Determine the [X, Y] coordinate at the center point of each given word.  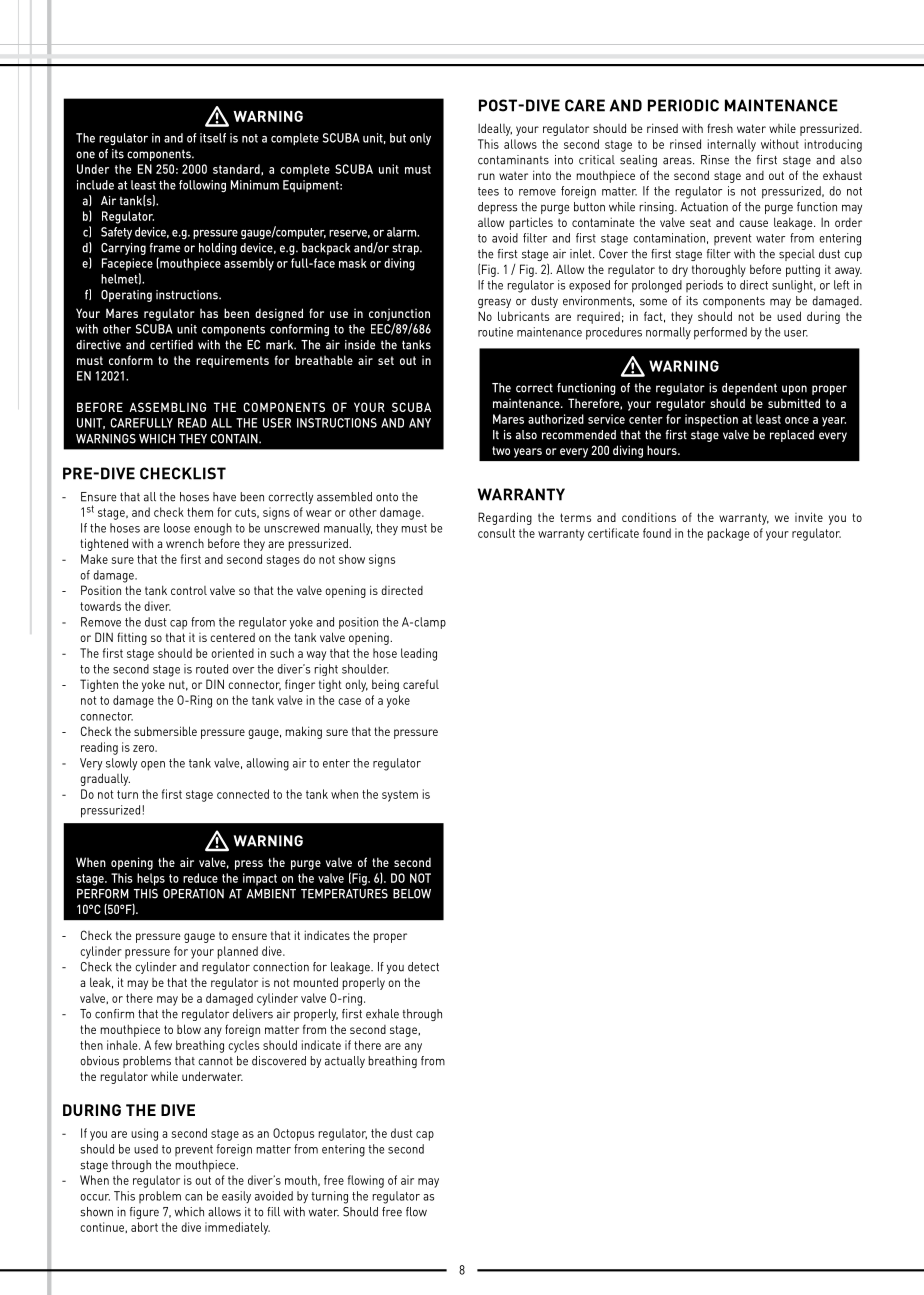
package [728, 534]
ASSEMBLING [167, 407]
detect [423, 967]
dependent [749, 389]
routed [212, 669]
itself [213, 138]
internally [732, 145]
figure [144, 1213]
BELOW [412, 894]
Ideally [495, 129]
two [501, 450]
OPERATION [193, 894]
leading [419, 654]
